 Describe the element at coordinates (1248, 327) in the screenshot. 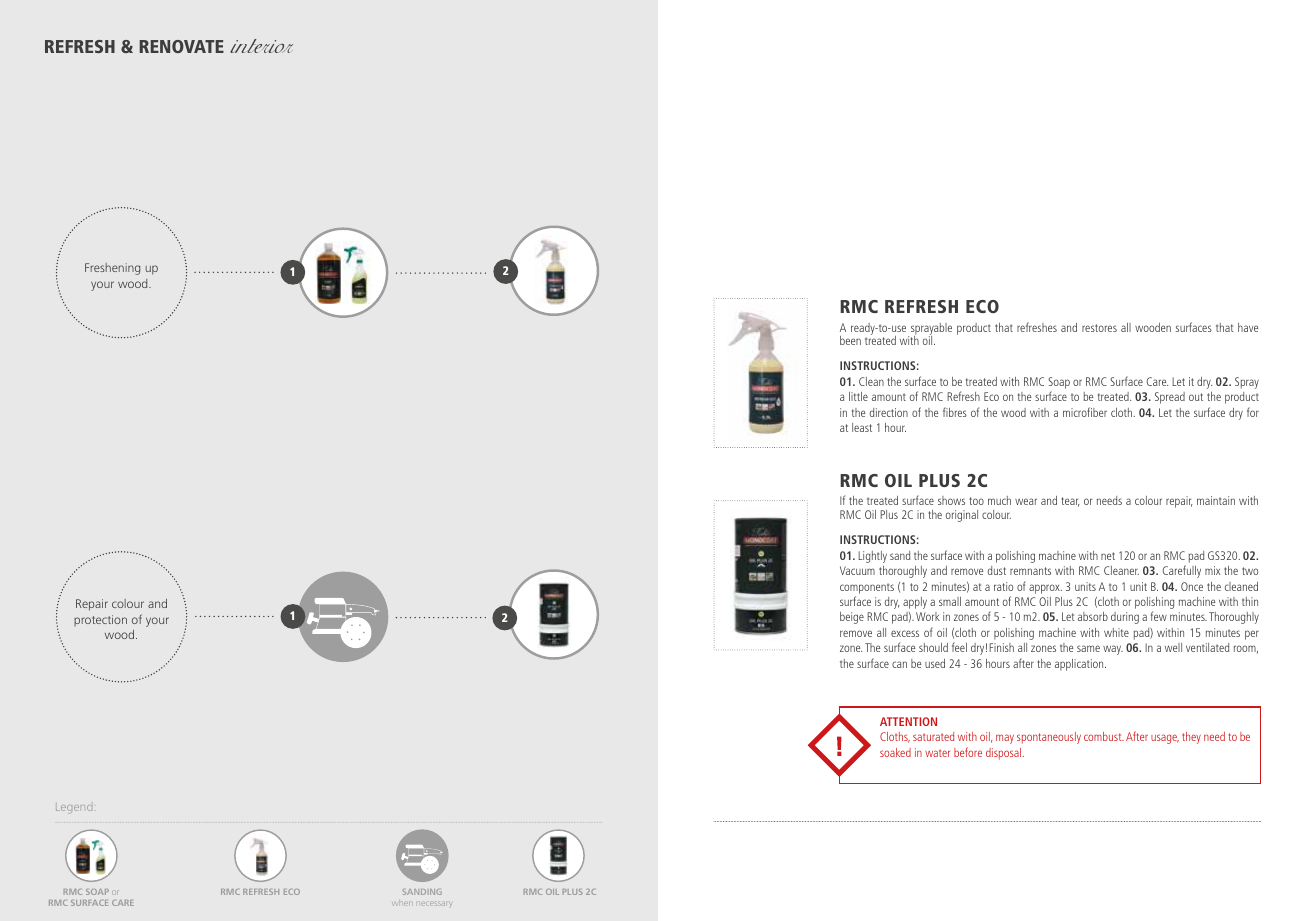

I see `have` at that location.
